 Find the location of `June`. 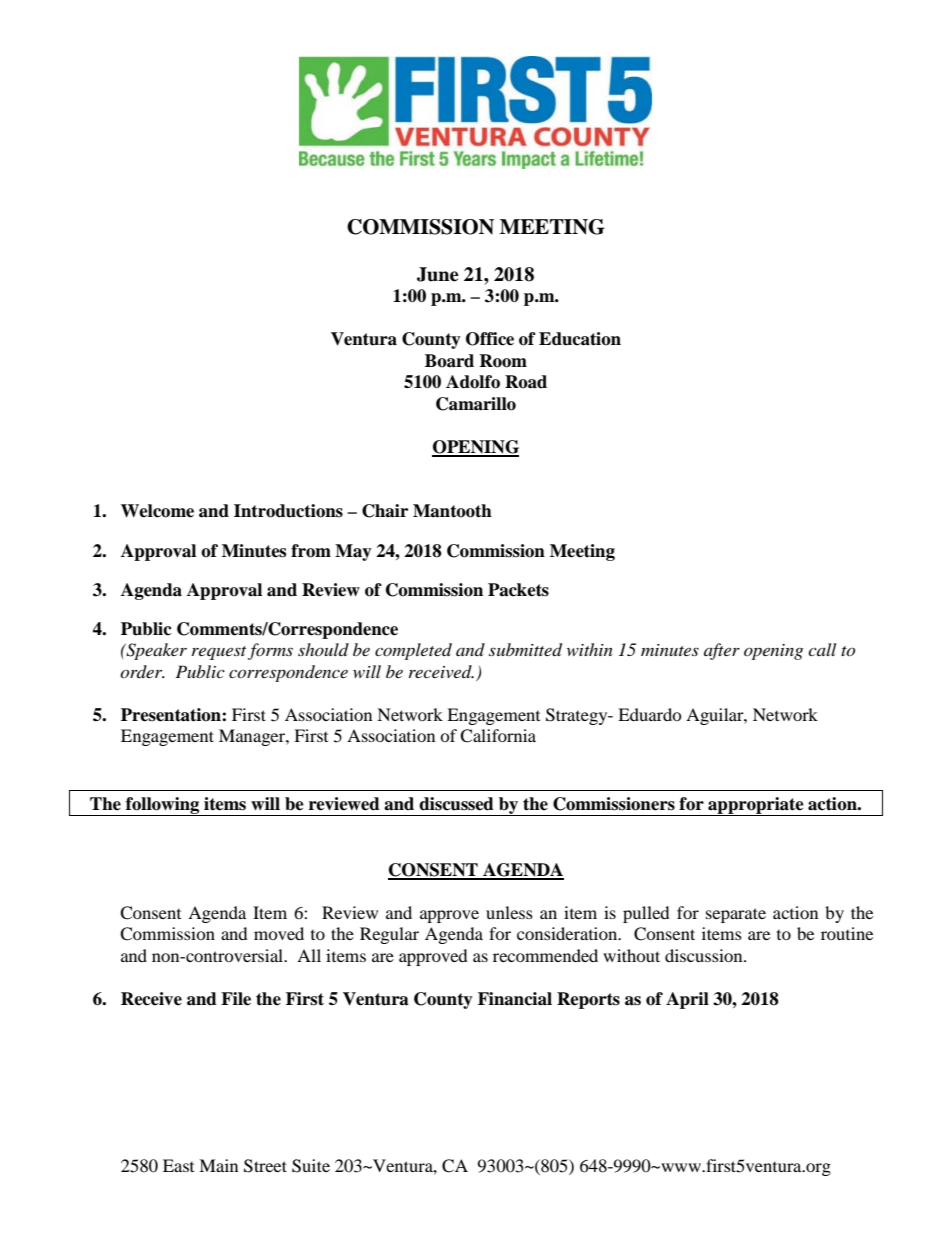

June is located at coordinates (438, 274).
